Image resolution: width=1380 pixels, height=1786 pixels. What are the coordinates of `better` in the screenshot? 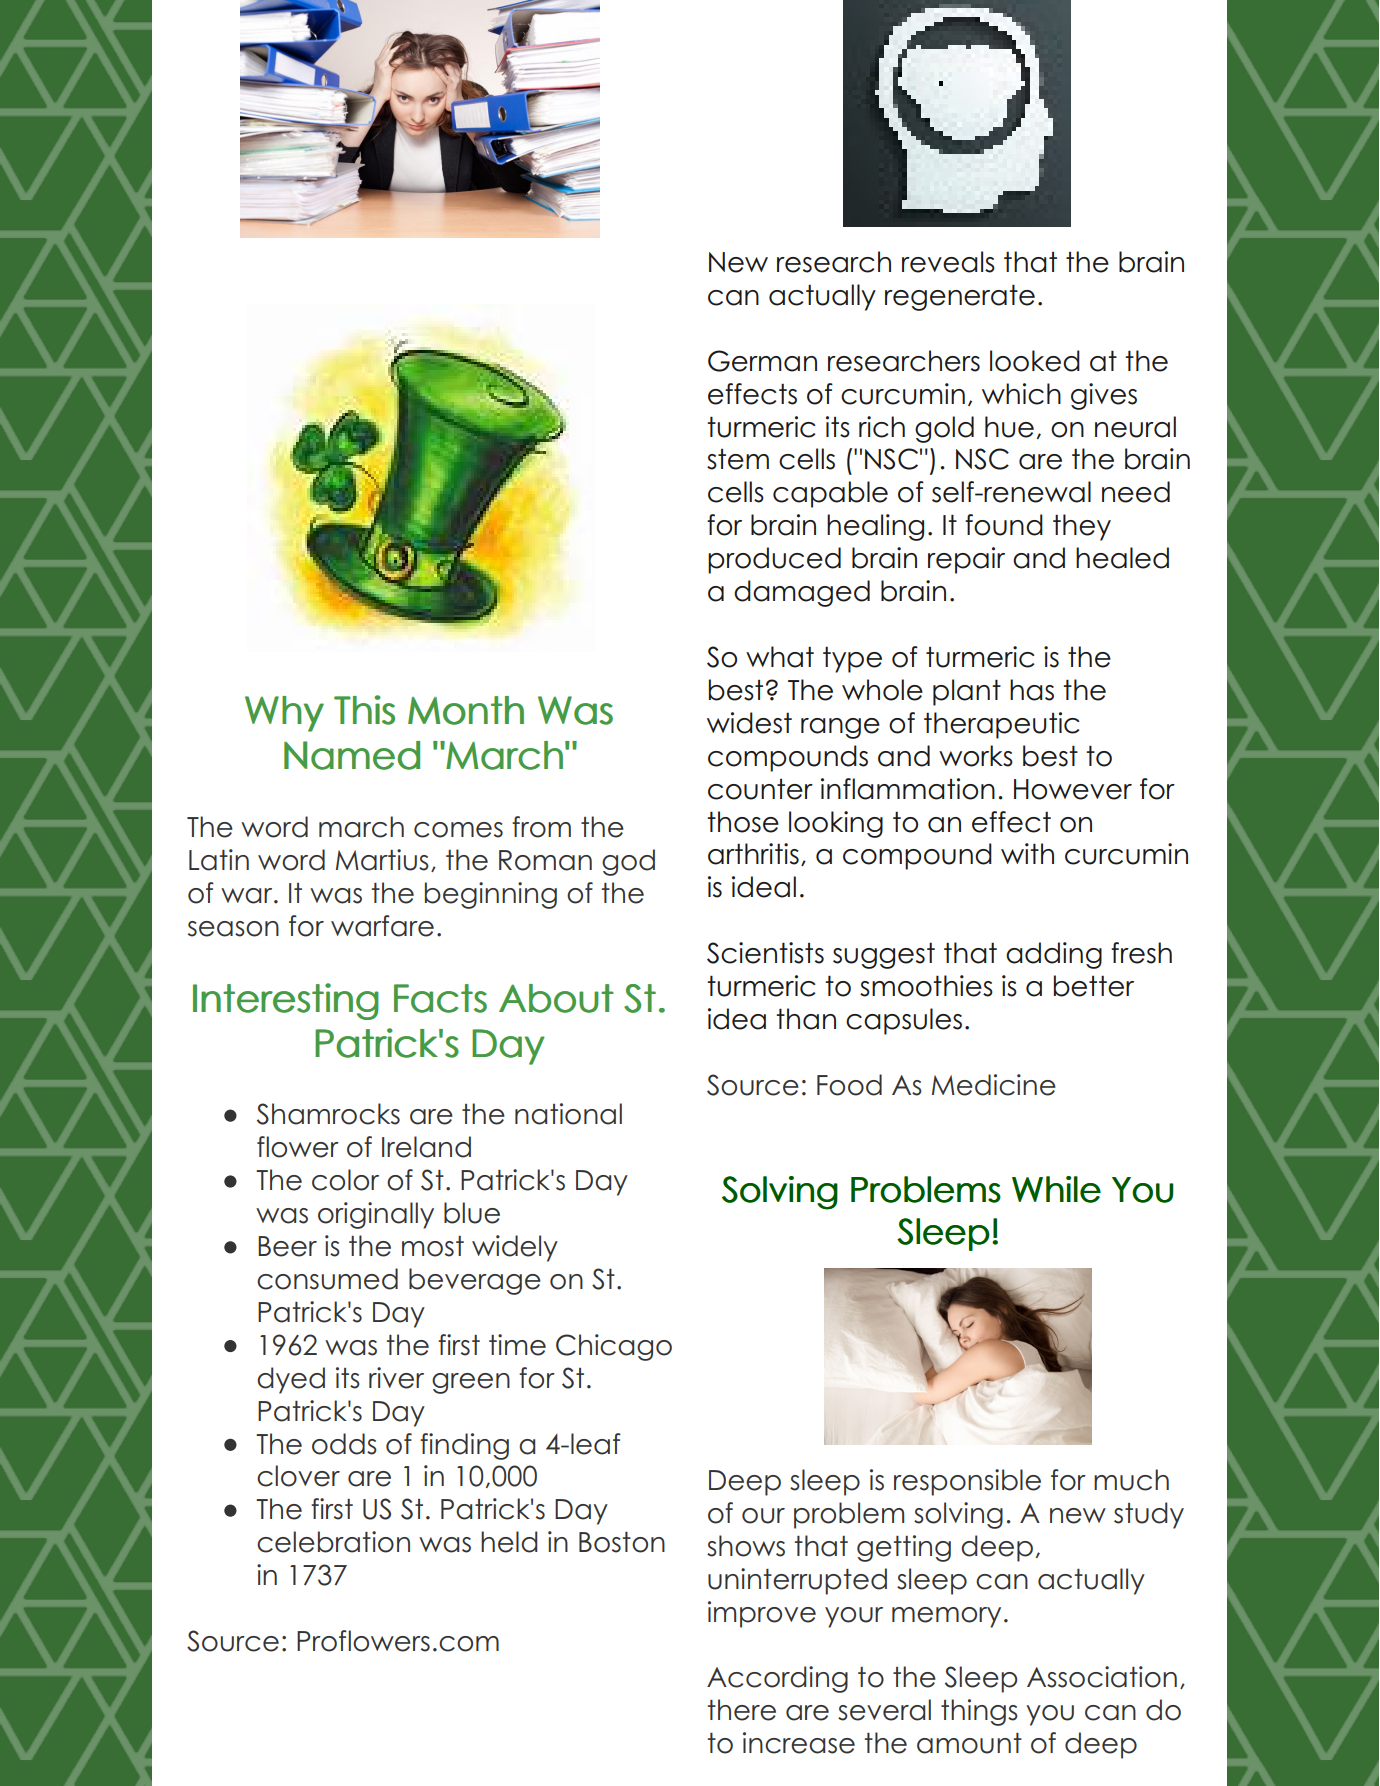 It's located at (1094, 986).
